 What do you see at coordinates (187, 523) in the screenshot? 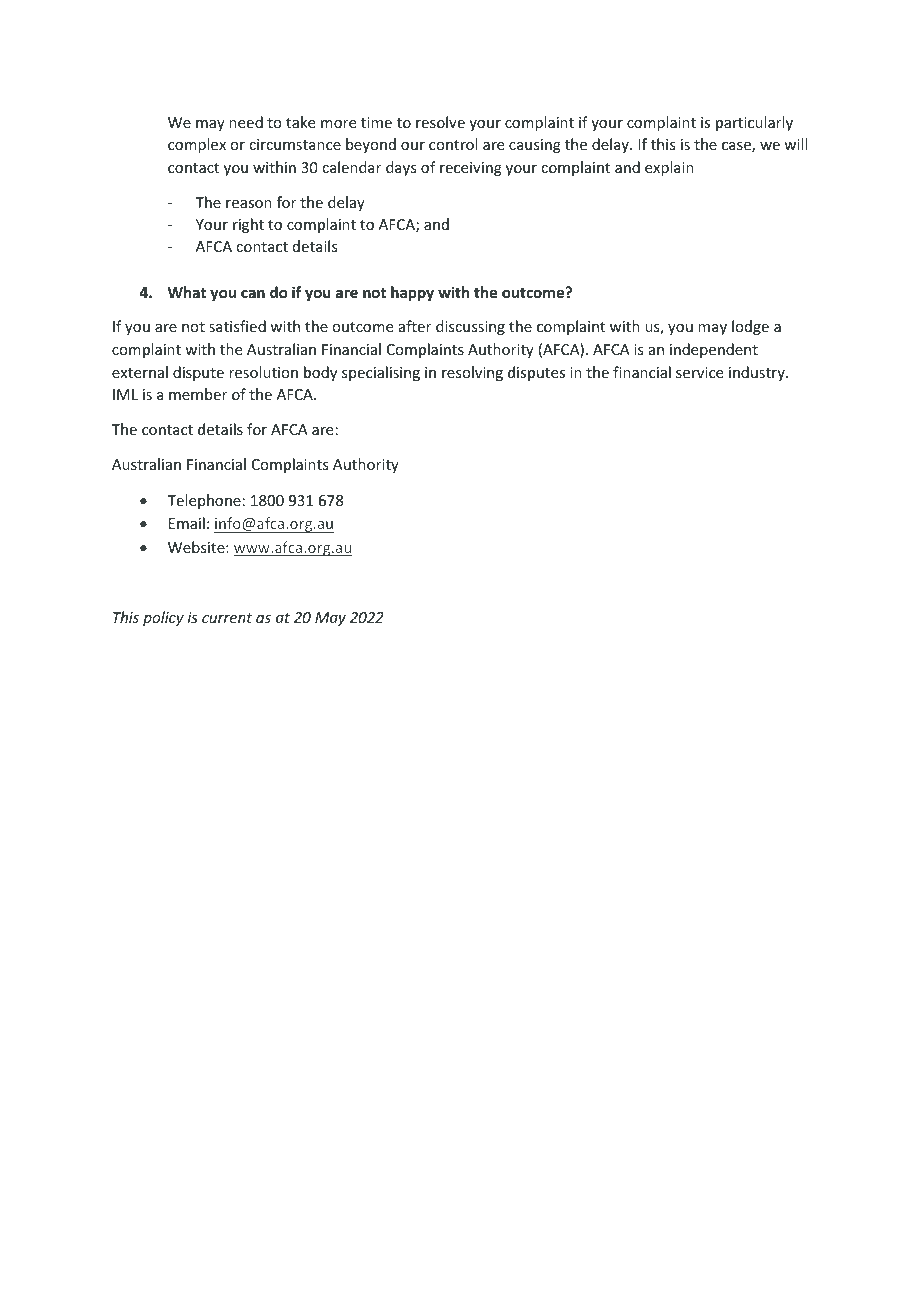
I see `Email` at bounding box center [187, 523].
